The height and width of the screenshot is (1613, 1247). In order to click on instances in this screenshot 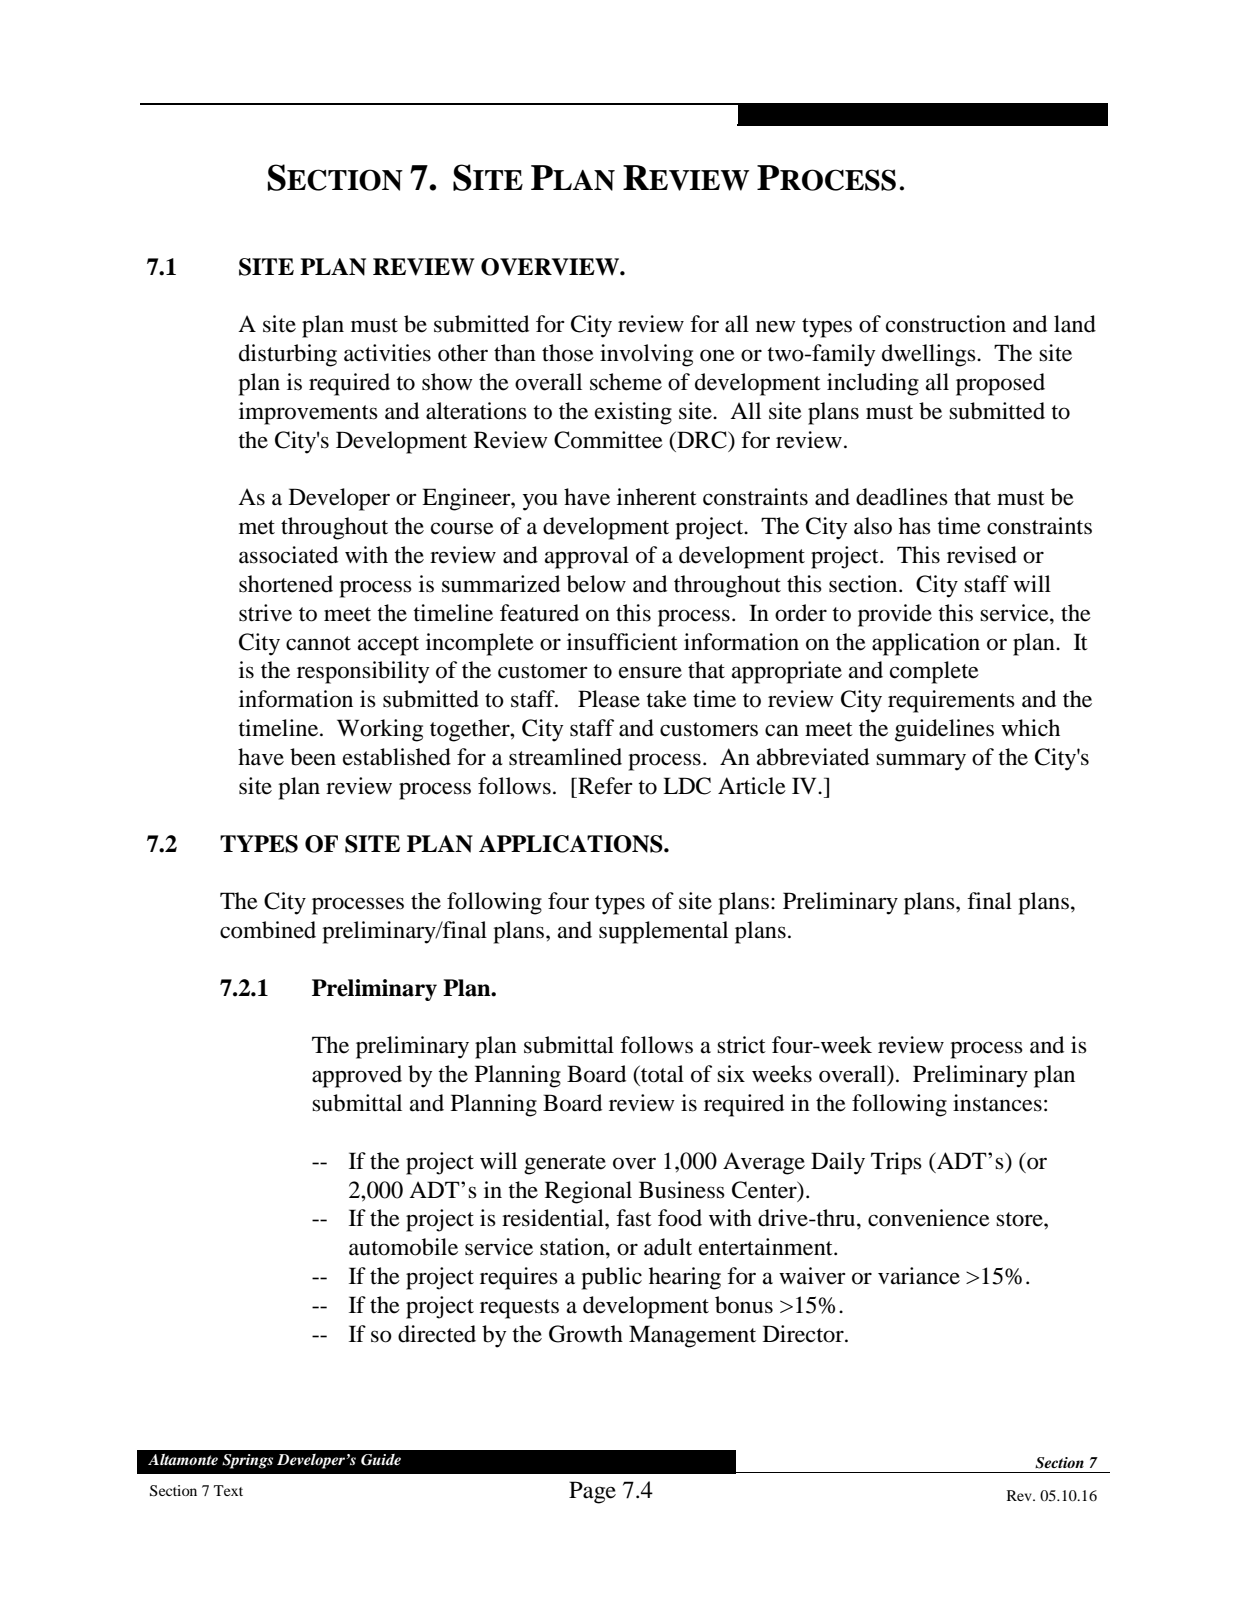, I will do `click(997, 1103)`.
